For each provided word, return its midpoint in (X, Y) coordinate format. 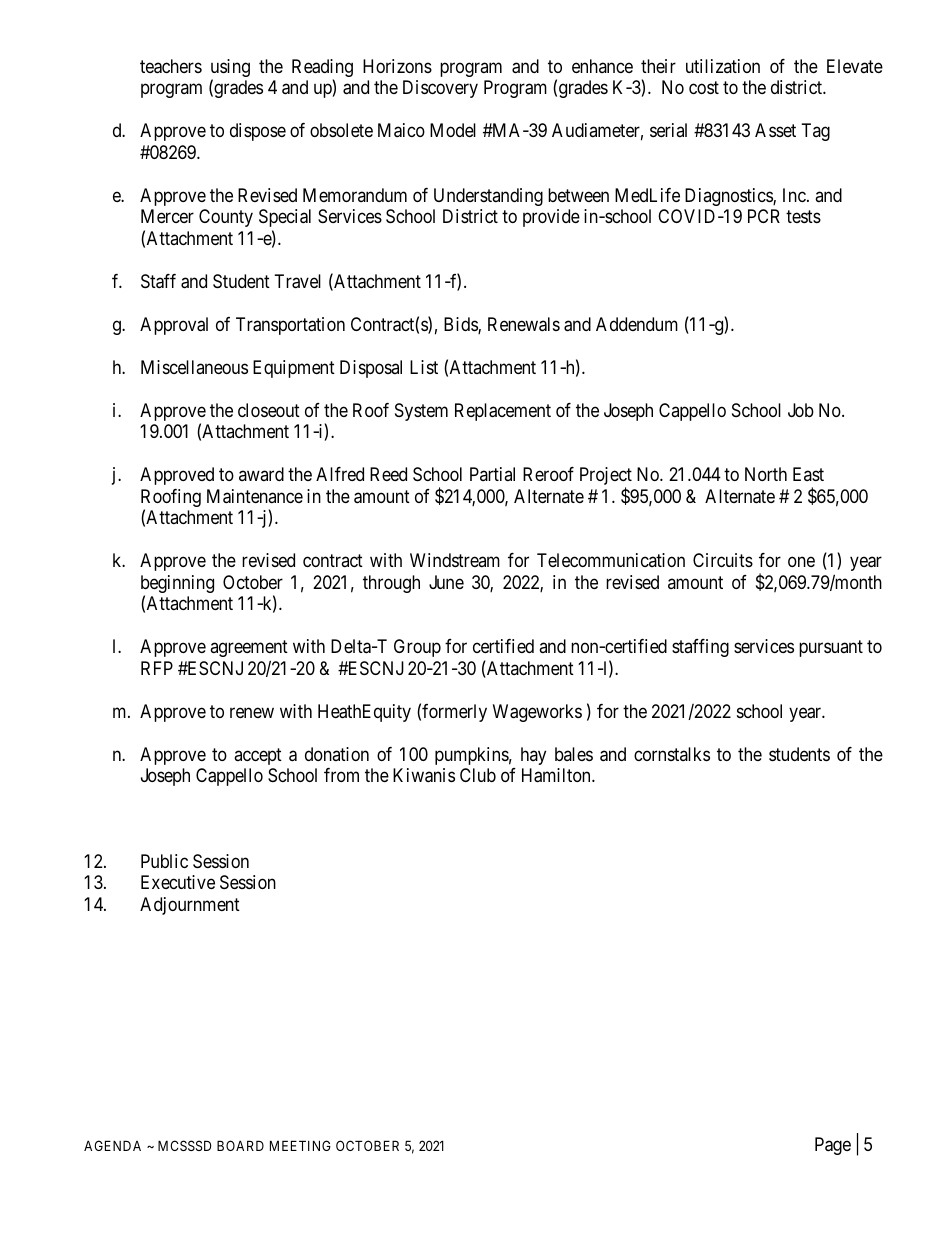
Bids (461, 325)
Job (801, 410)
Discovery (440, 89)
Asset (775, 130)
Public (164, 861)
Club (478, 775)
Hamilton (557, 775)
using (230, 69)
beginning (177, 585)
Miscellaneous (194, 367)
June (446, 582)
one (801, 562)
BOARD (240, 1145)
